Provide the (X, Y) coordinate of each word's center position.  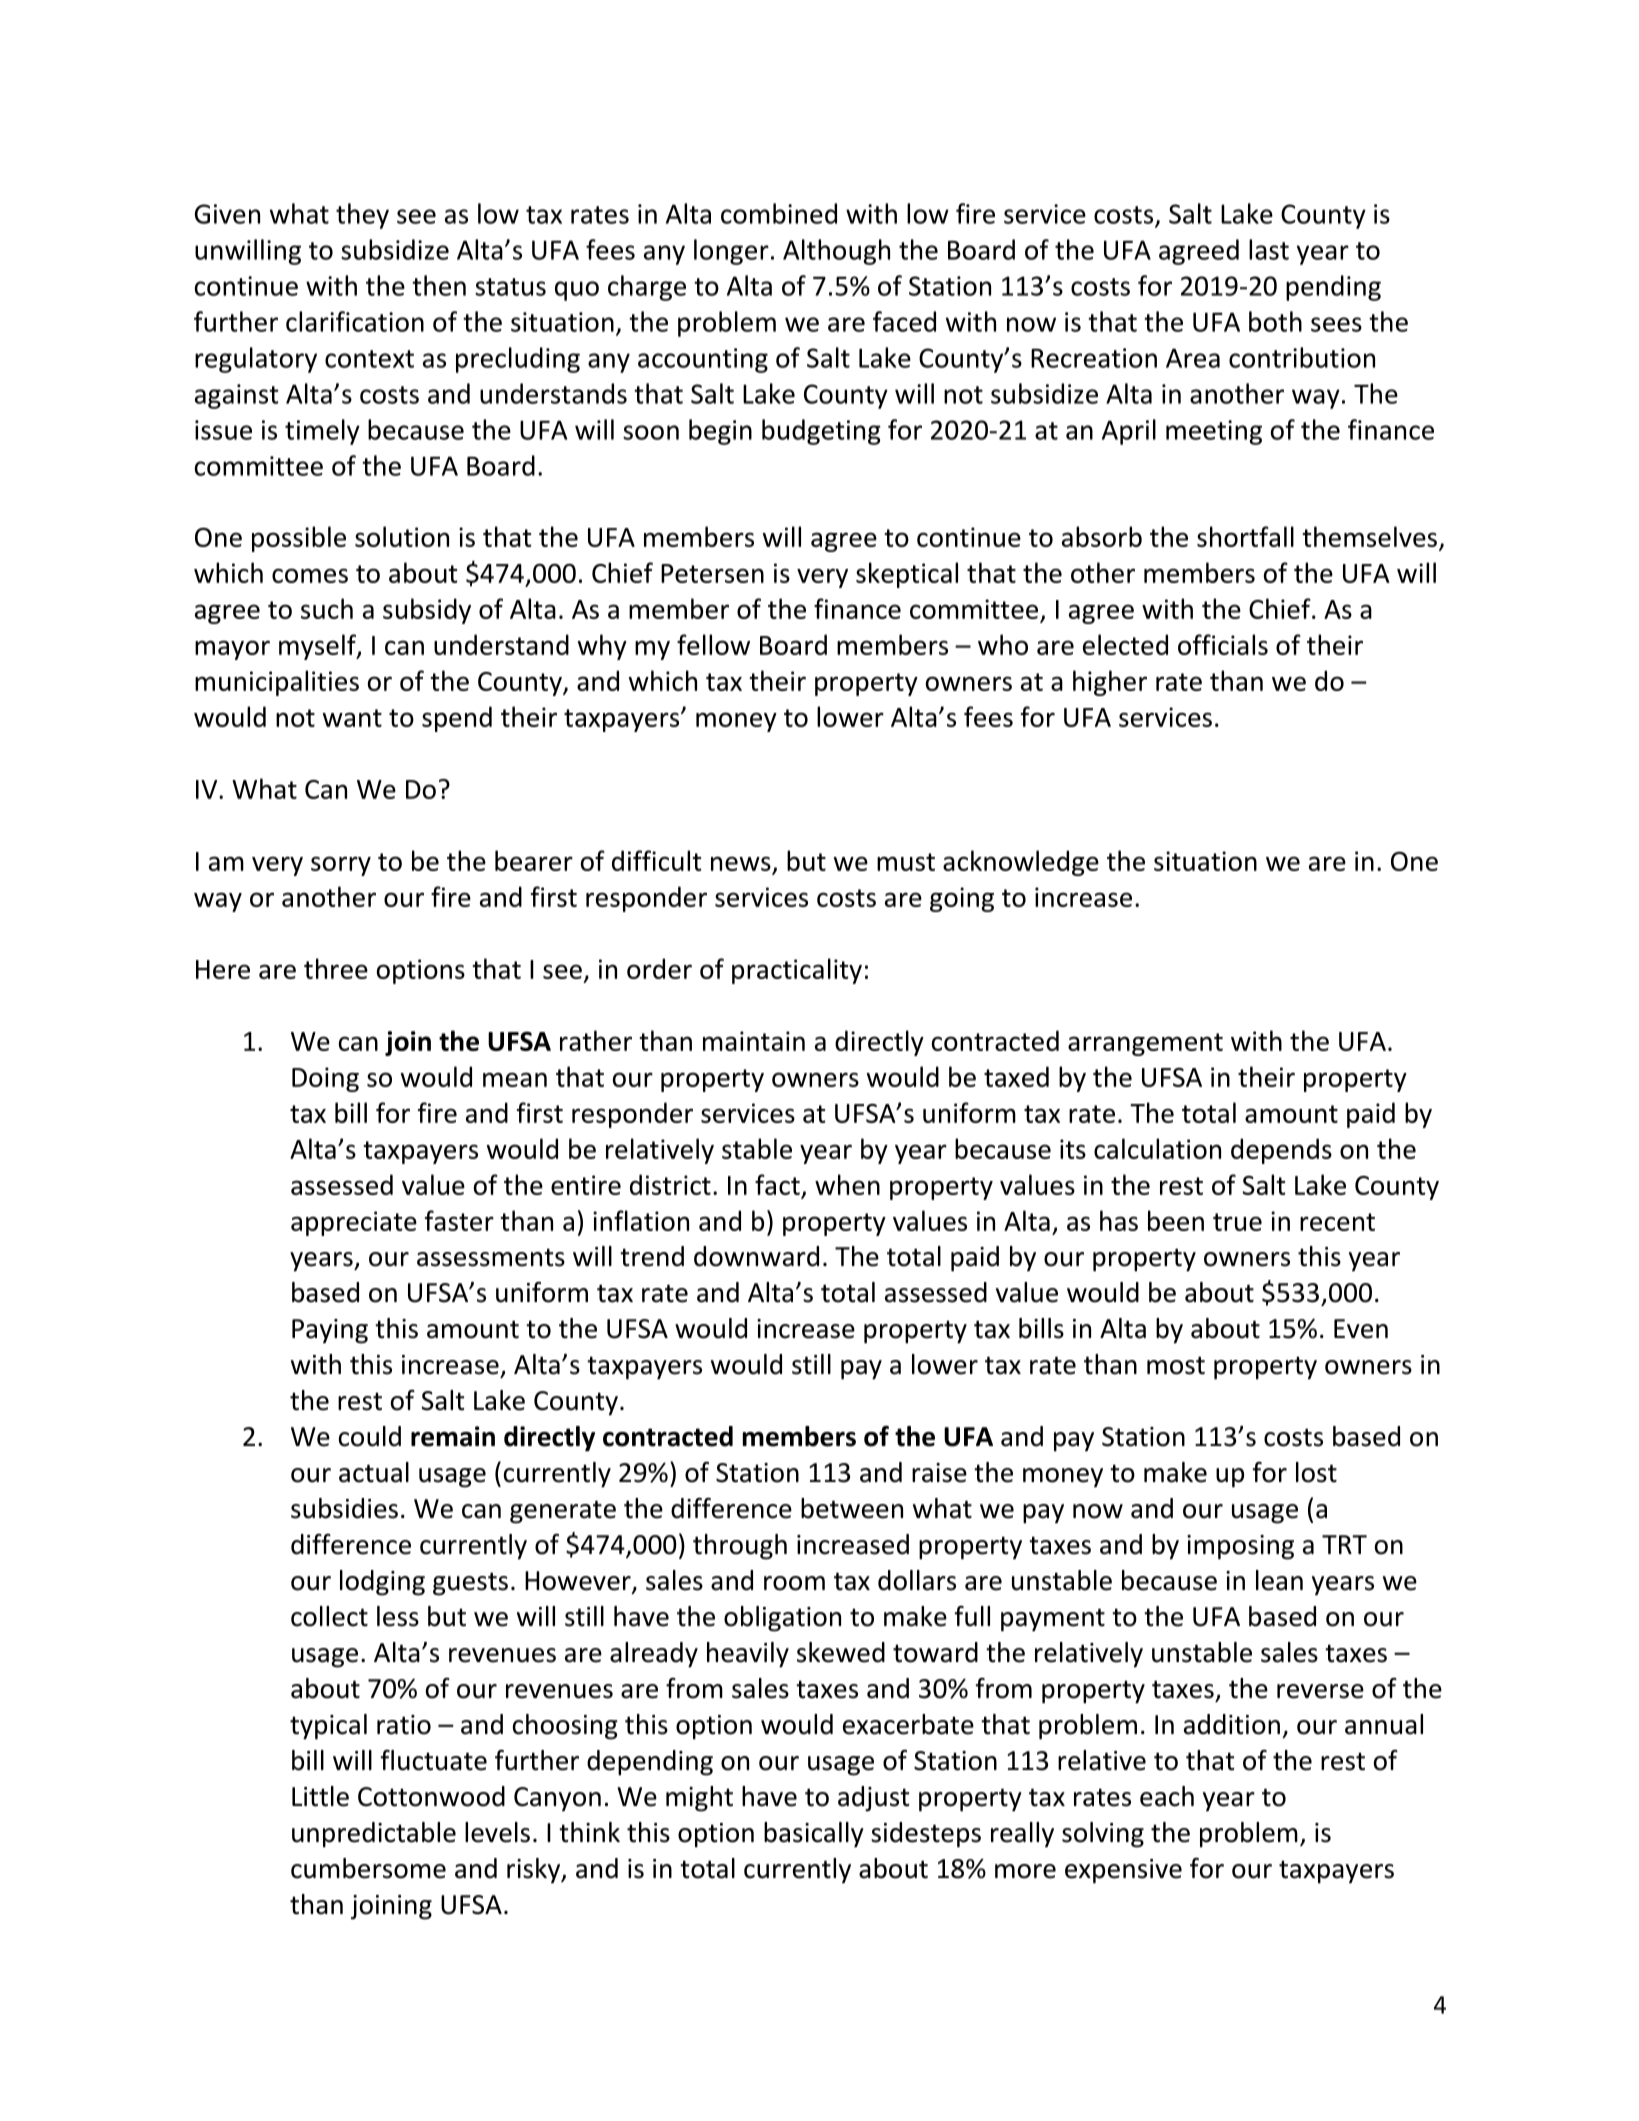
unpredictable (374, 1835)
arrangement (1145, 1044)
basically (814, 1835)
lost (1316, 1472)
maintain (754, 1041)
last (1269, 249)
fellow (713, 644)
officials (1223, 644)
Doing (325, 1079)
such (327, 608)
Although (836, 252)
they (362, 216)
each (1167, 1796)
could (370, 1436)
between (852, 1508)
